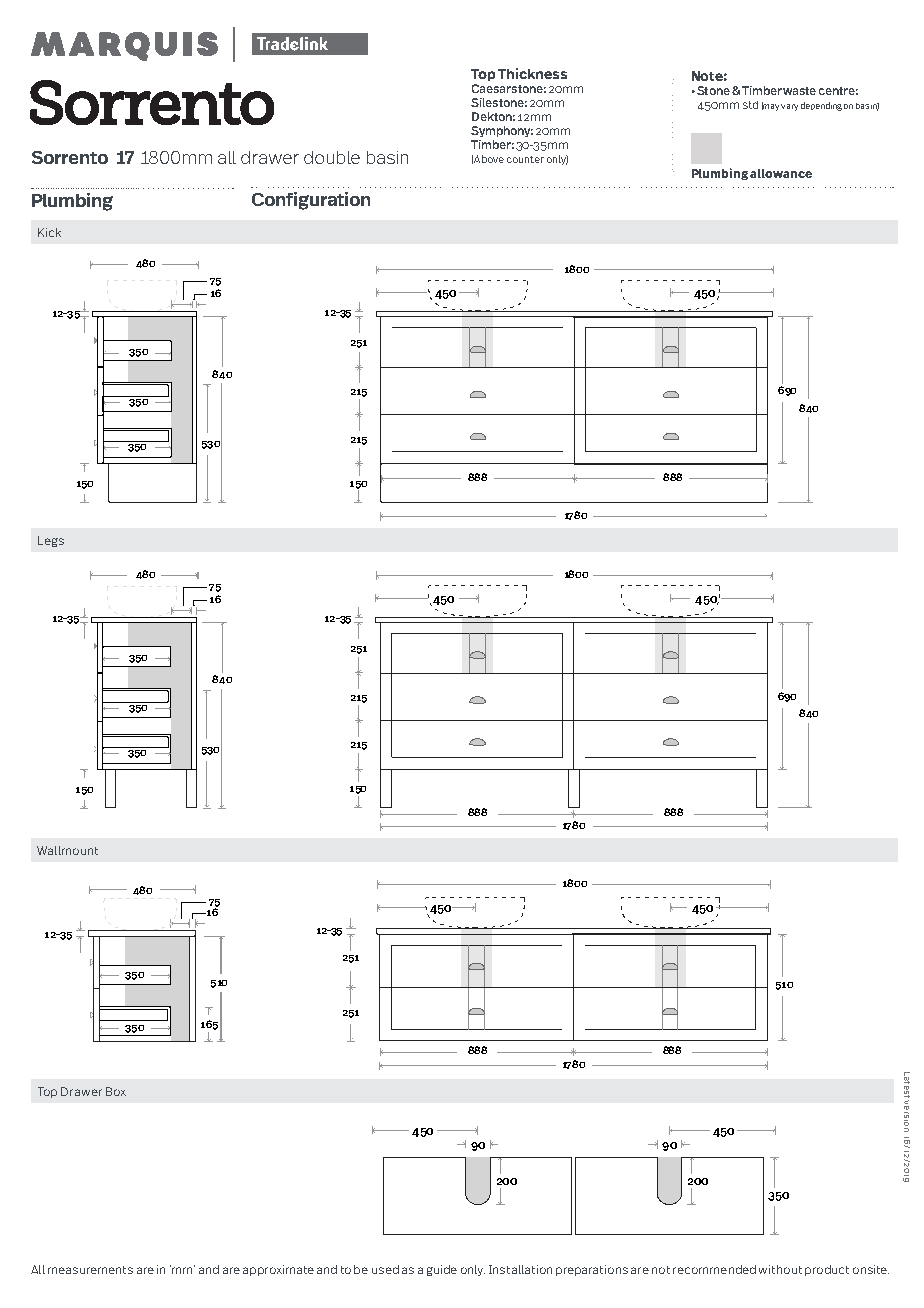  What do you see at coordinates (781, 173) in the screenshot?
I see `allowance` at bounding box center [781, 173].
